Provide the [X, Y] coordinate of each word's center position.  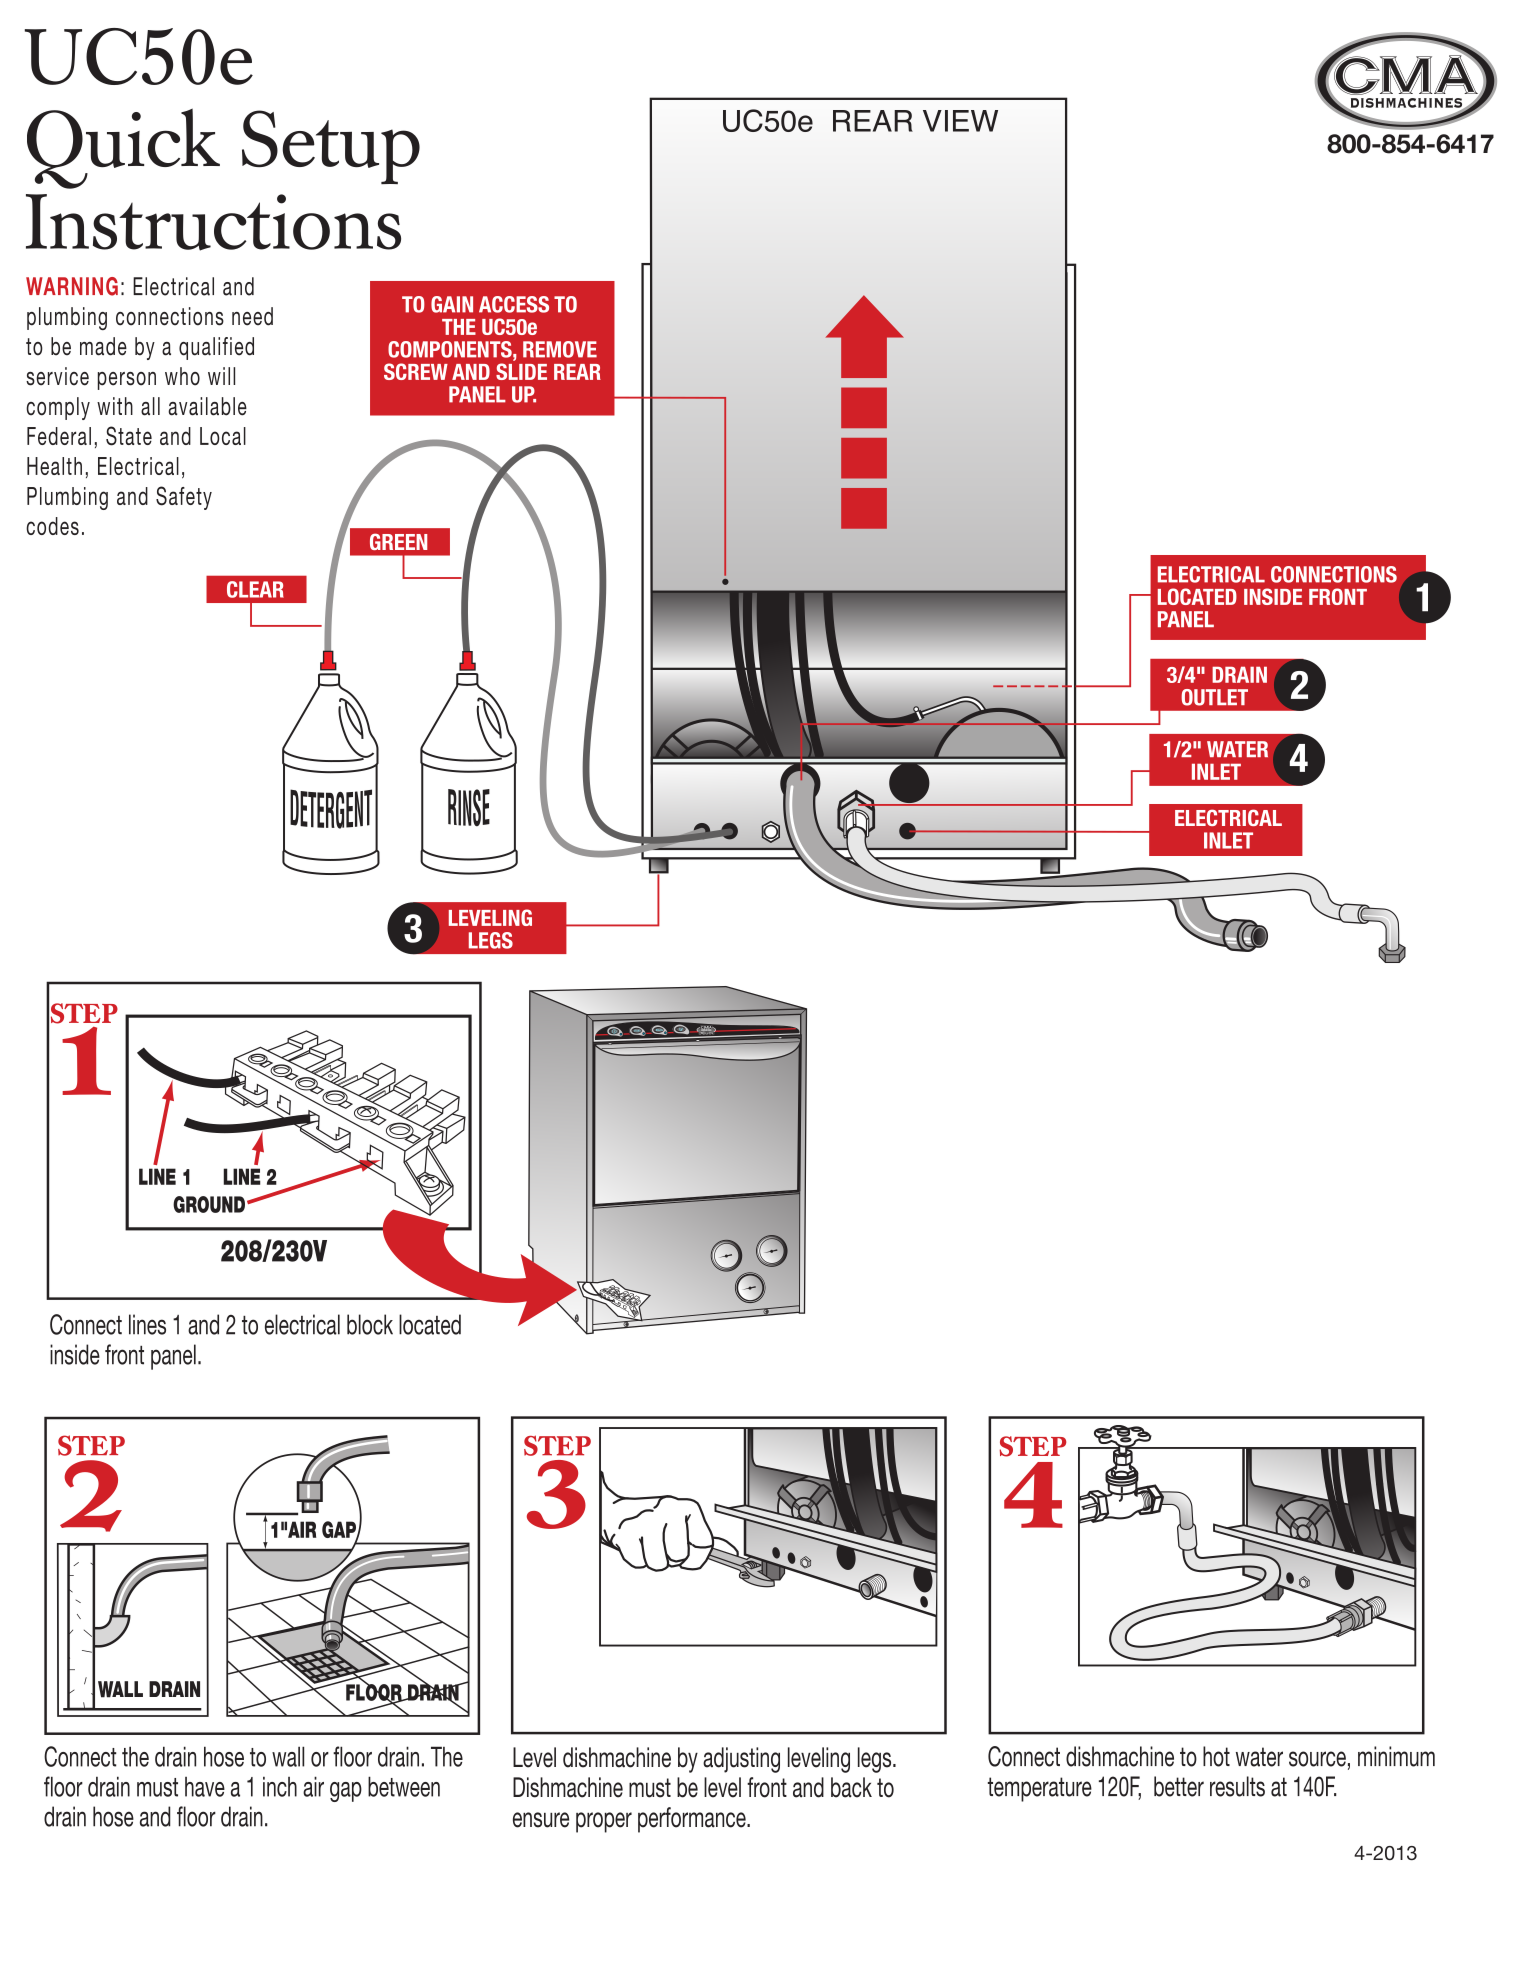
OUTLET [1214, 697]
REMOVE [560, 349]
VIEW [960, 121]
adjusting [741, 1760]
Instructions [213, 222]
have [205, 1787]
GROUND [209, 1204]
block [370, 1324]
